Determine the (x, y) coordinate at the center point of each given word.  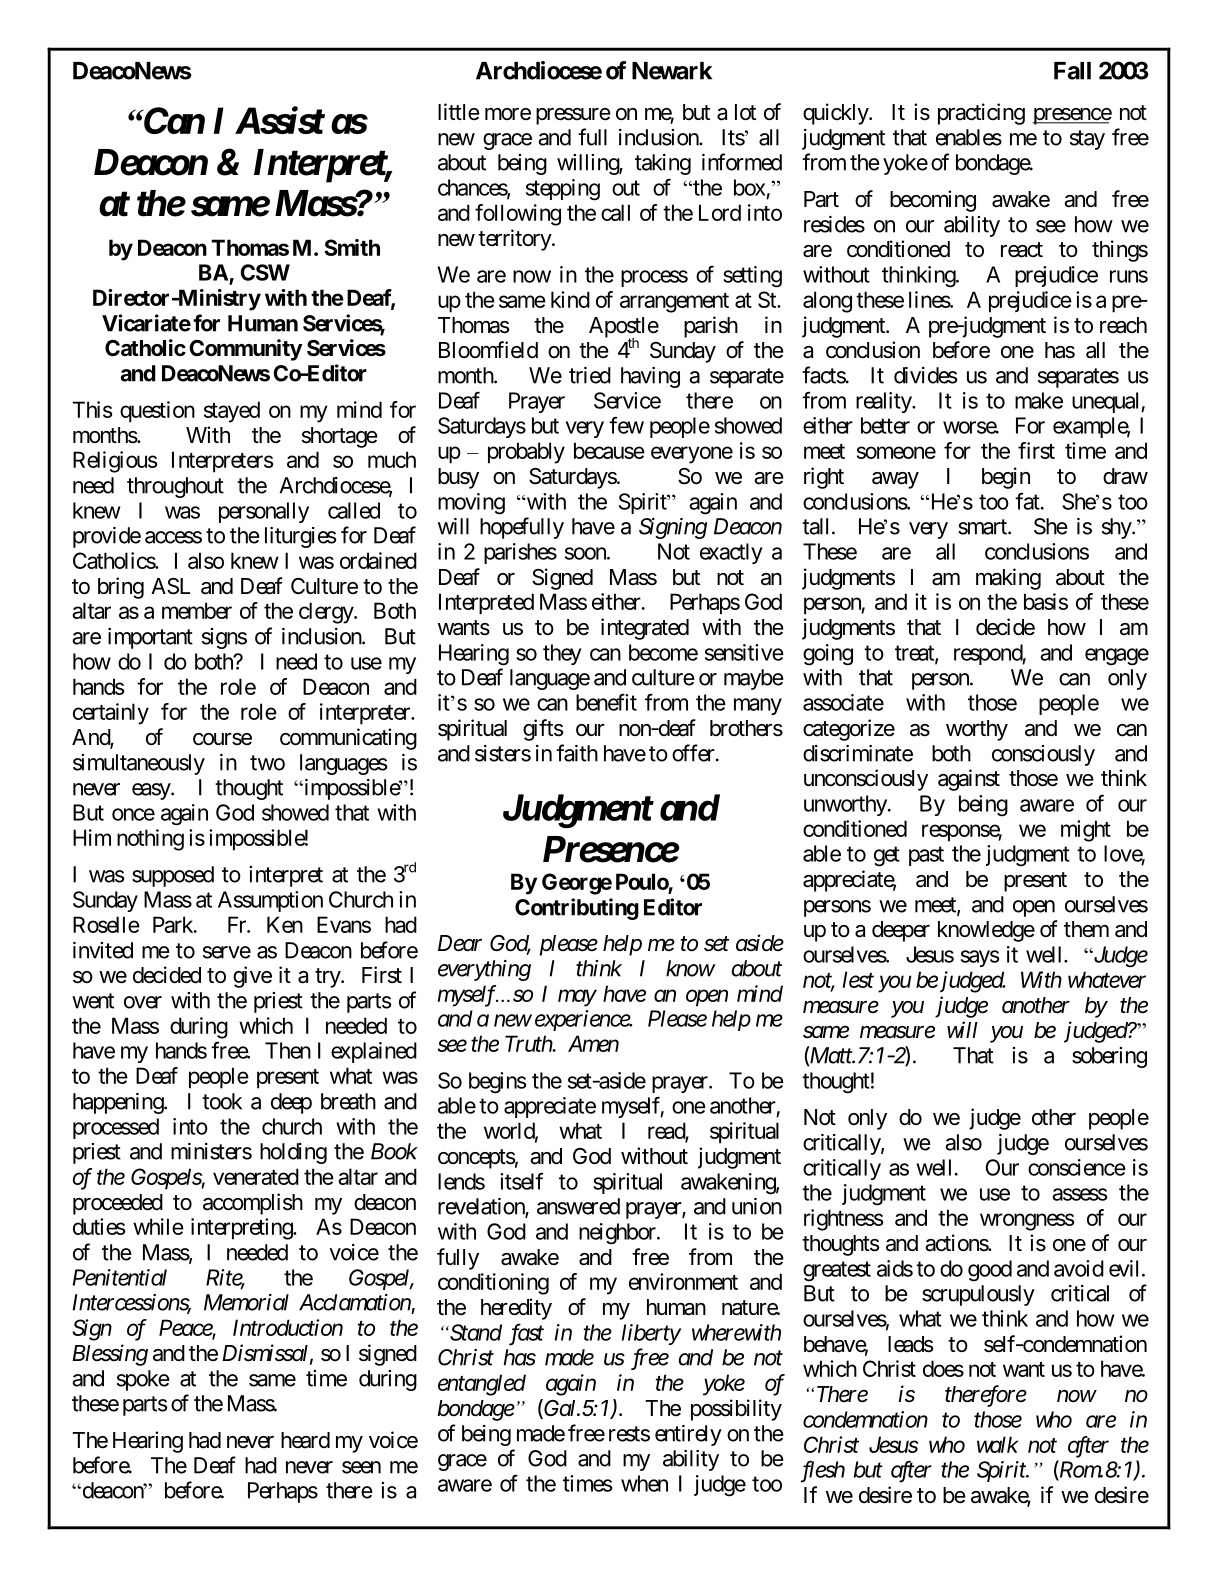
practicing (981, 114)
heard (305, 1440)
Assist (279, 120)
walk (997, 1444)
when (644, 1483)
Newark (672, 71)
